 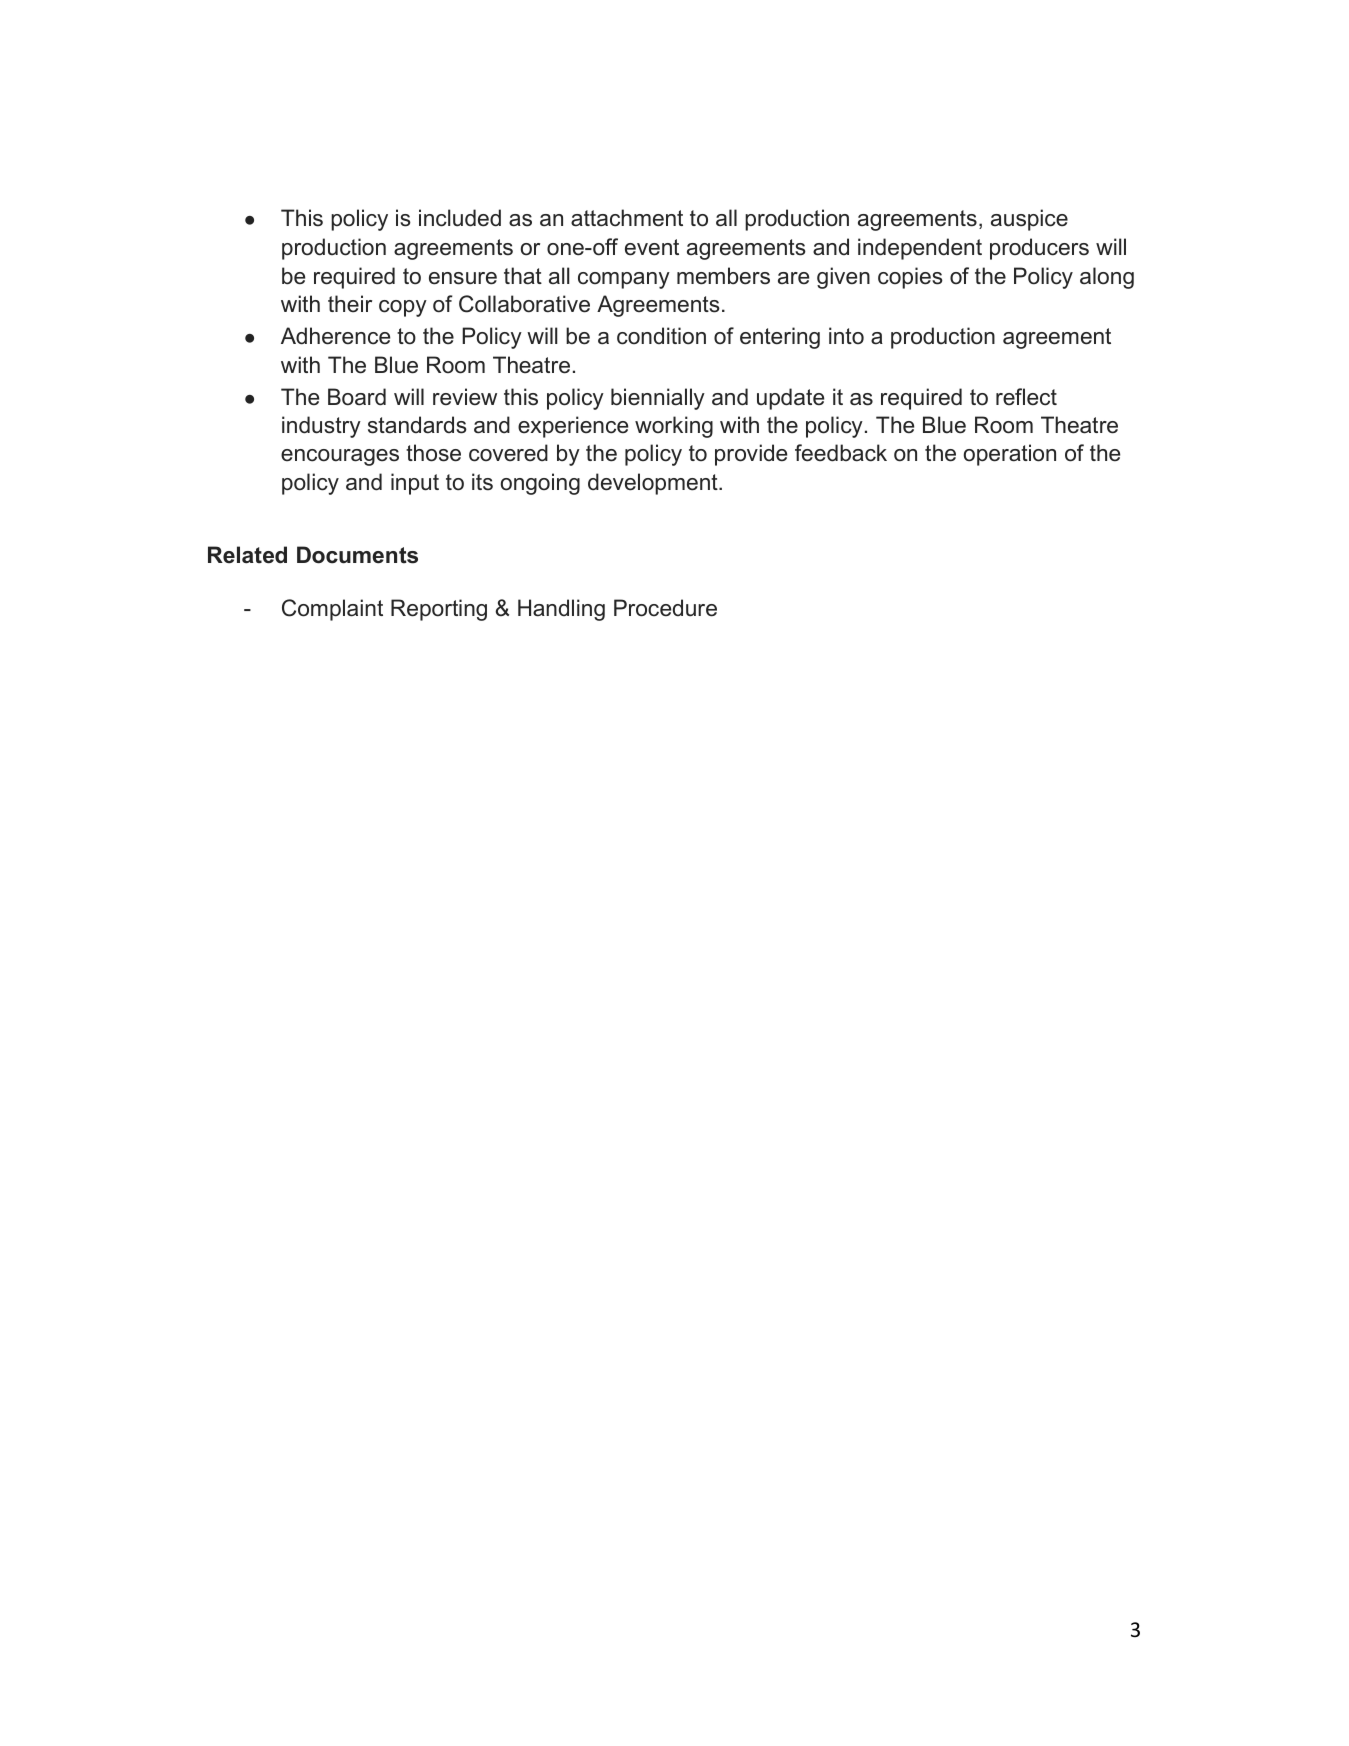 What do you see at coordinates (661, 336) in the screenshot?
I see `condition` at bounding box center [661, 336].
